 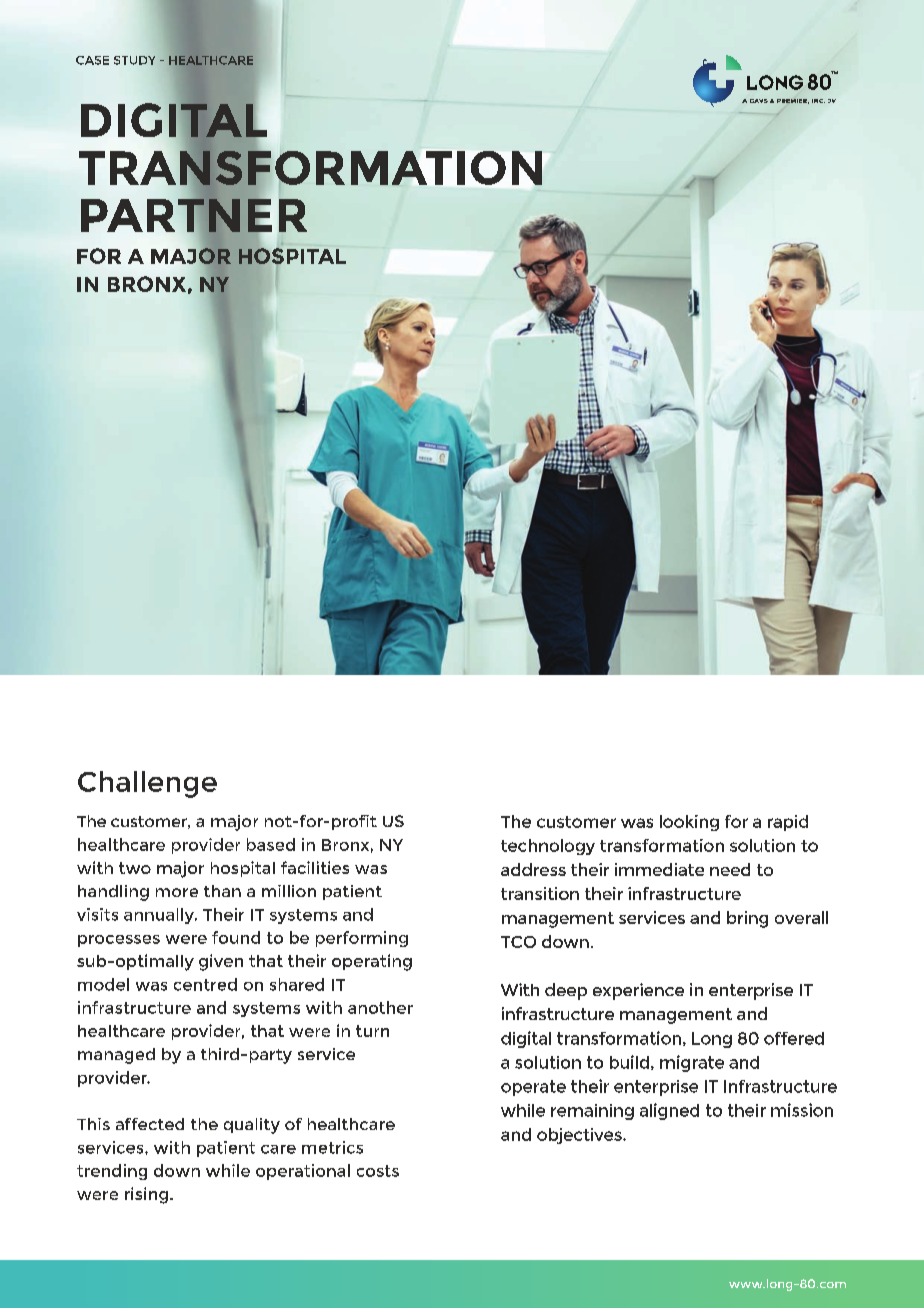 I want to click on Challenge, so click(x=147, y=784).
